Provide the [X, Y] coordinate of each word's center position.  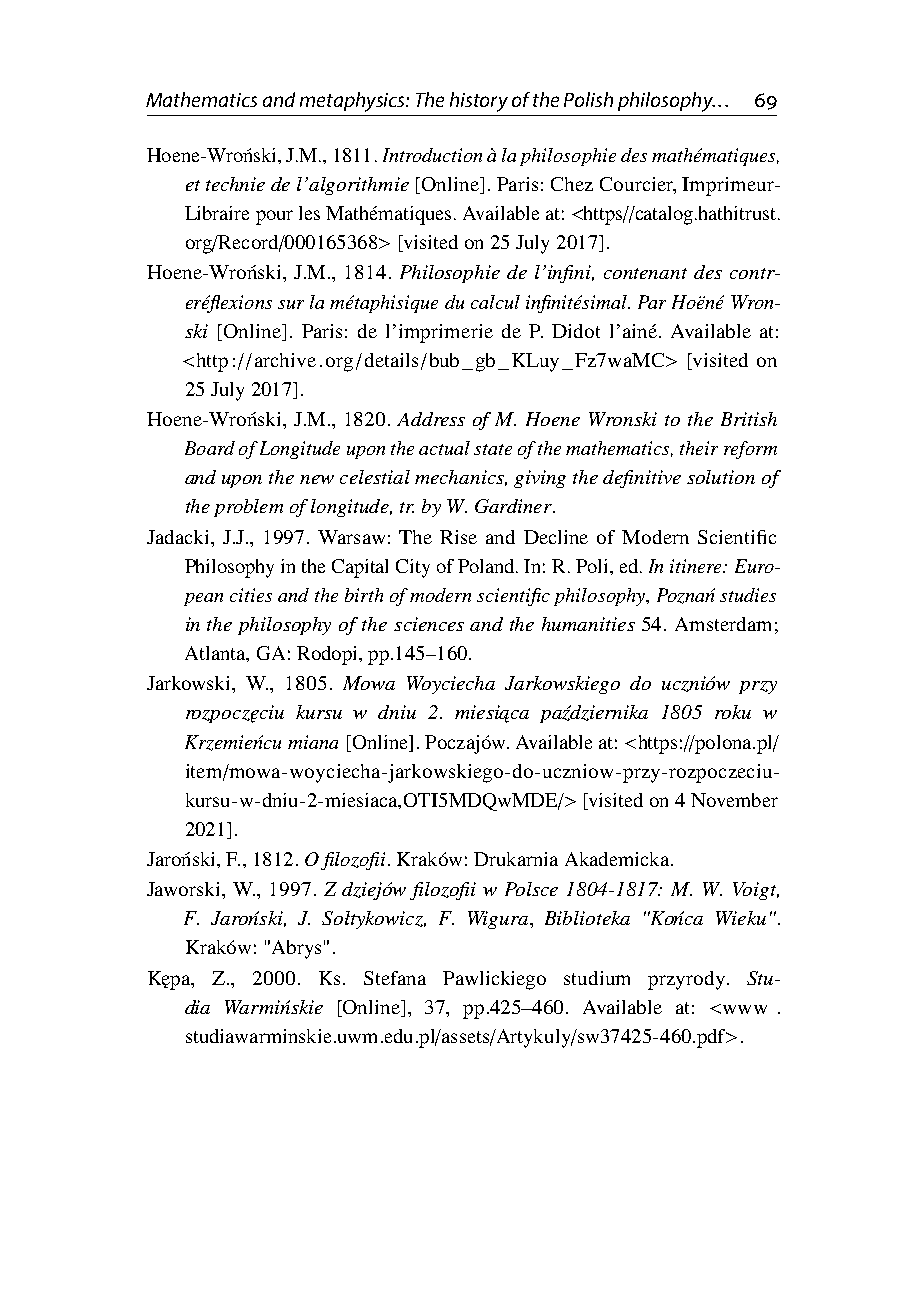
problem [248, 508]
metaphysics [353, 102]
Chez [572, 184]
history [479, 102]
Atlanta [216, 654]
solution [721, 477]
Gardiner [514, 506]
